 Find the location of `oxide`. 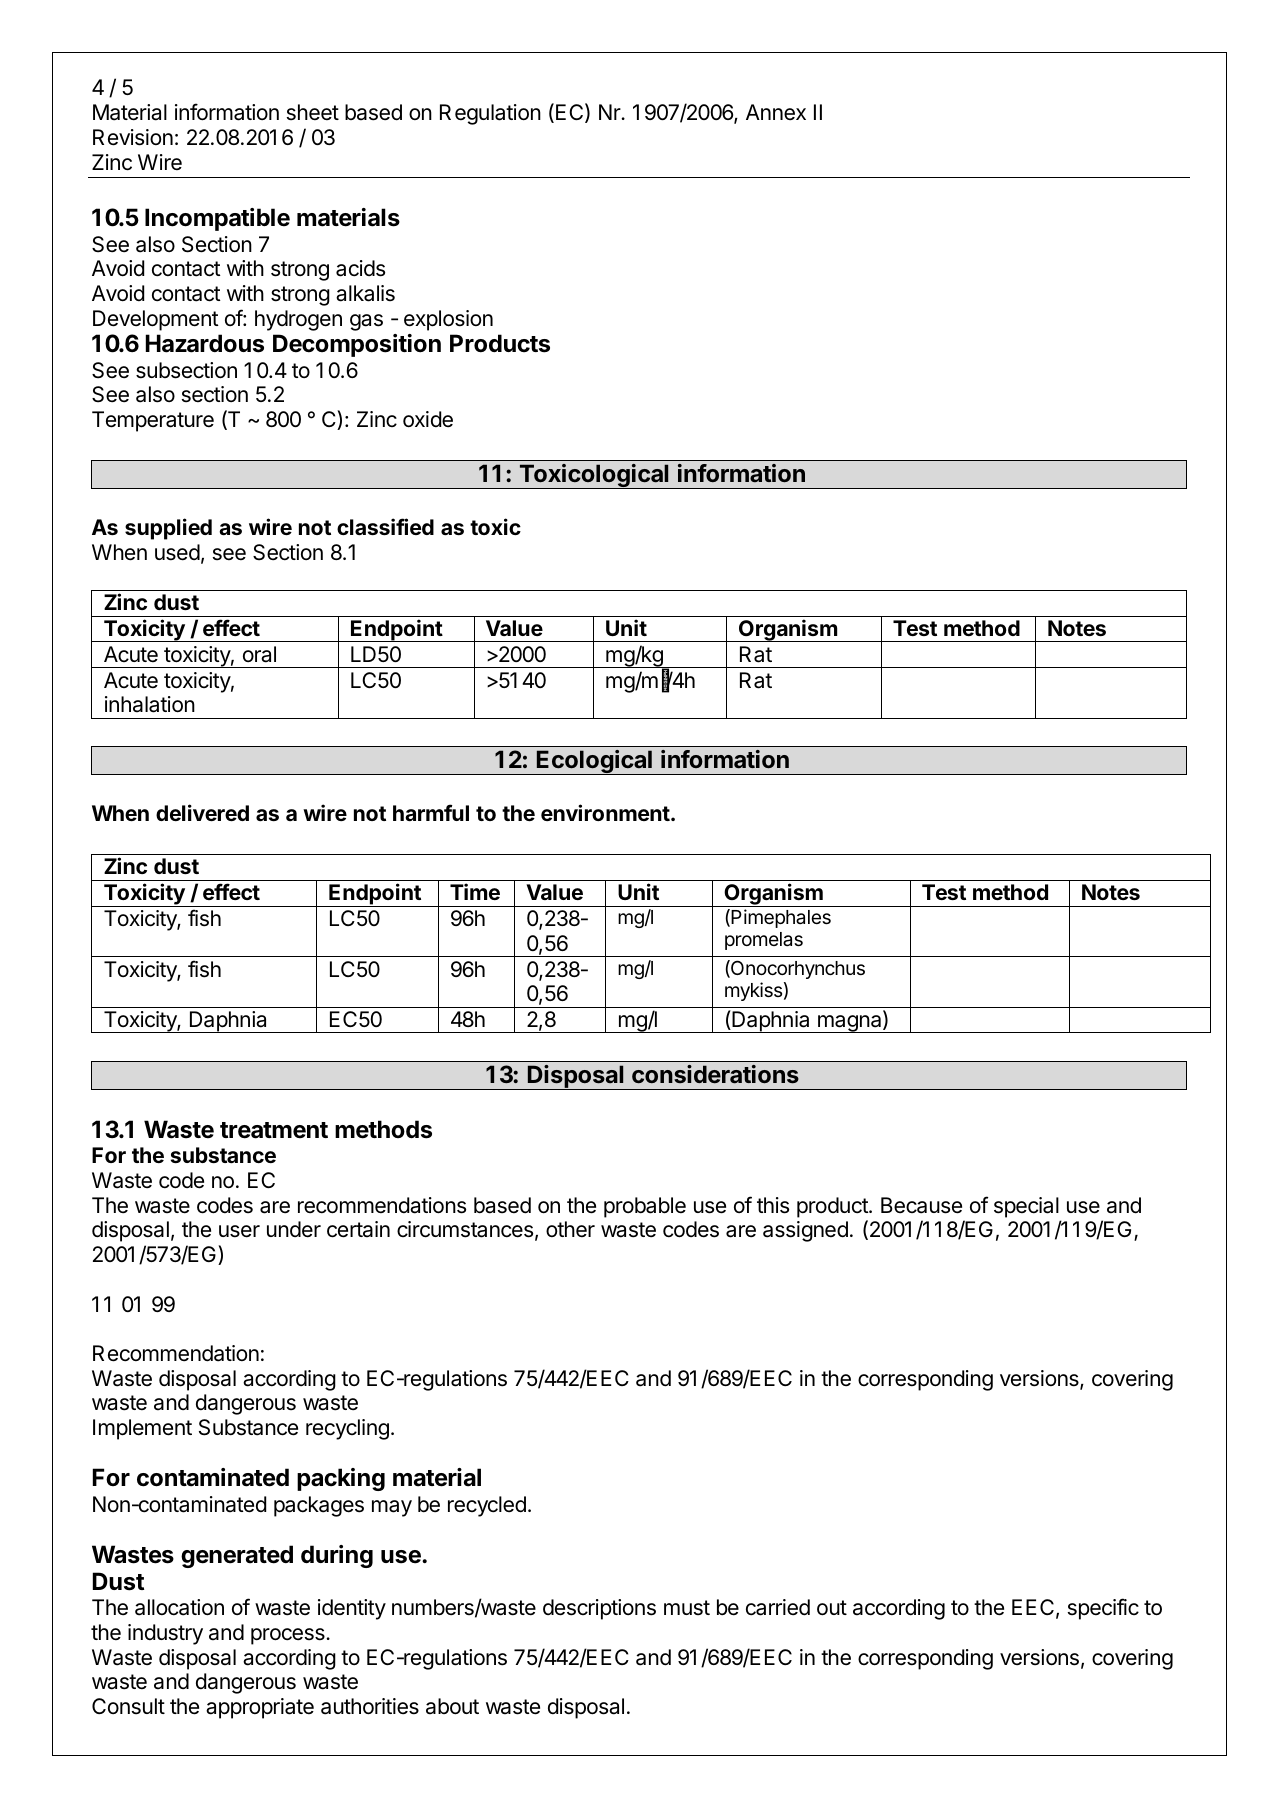

oxide is located at coordinates (428, 419).
